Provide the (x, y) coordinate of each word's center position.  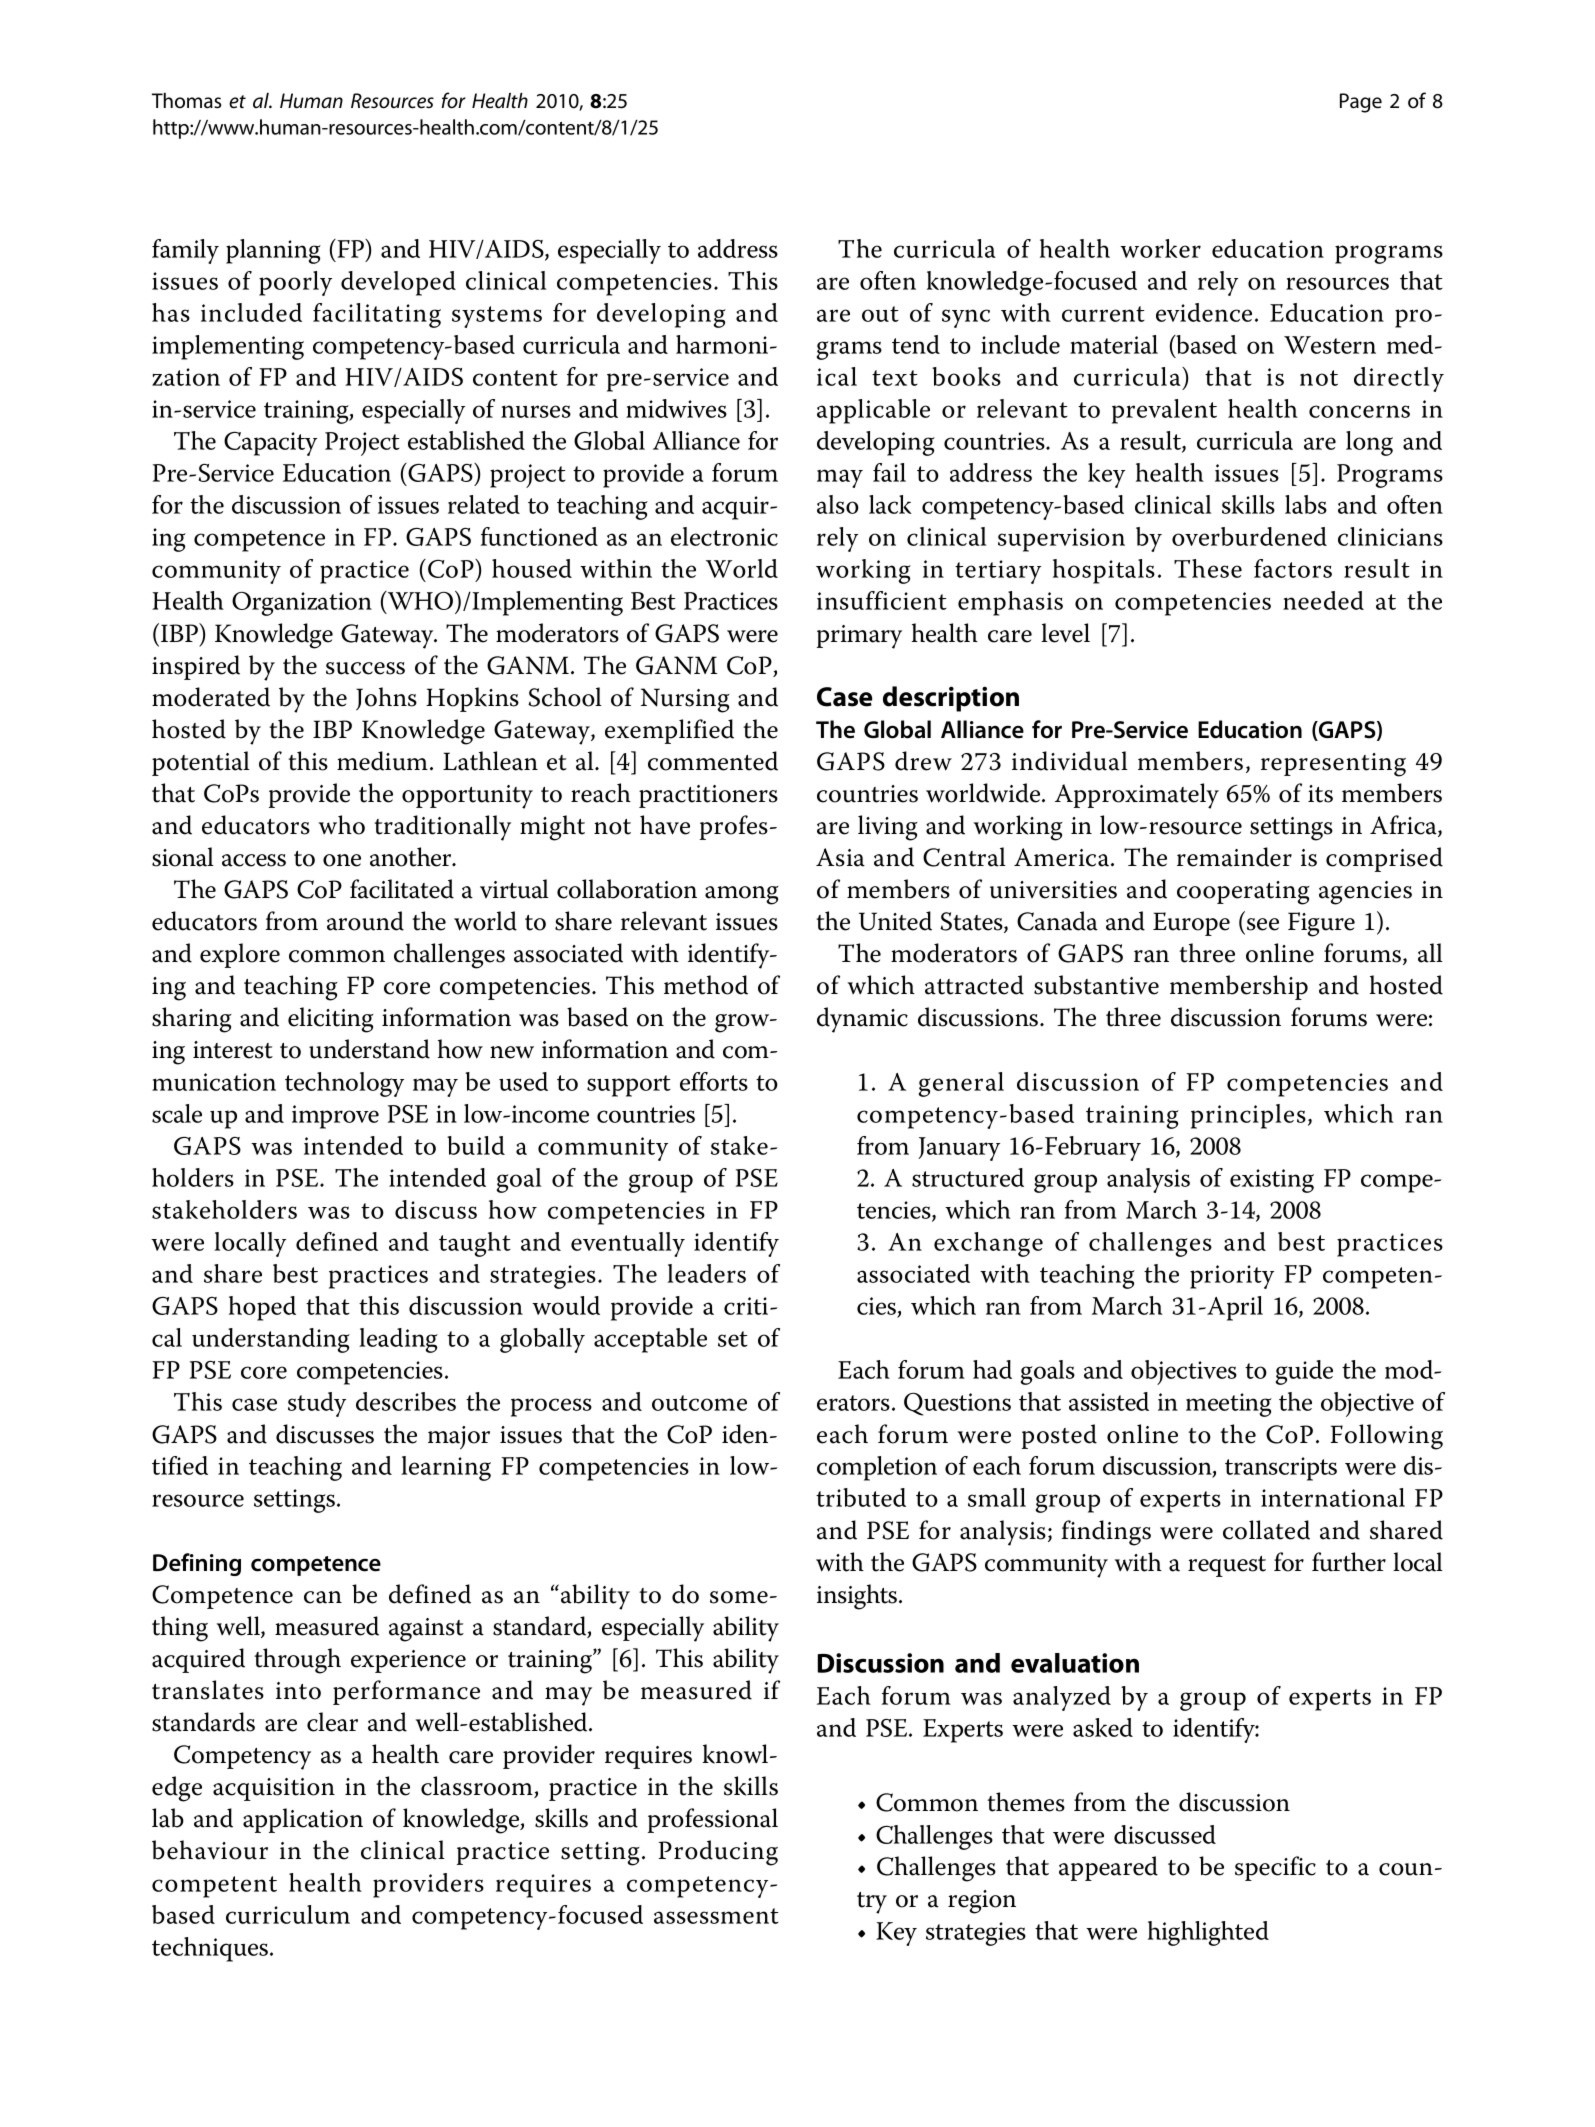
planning (273, 251)
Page (1361, 103)
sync (966, 318)
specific (1275, 1868)
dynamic (862, 1020)
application (303, 1820)
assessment (716, 1916)
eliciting (331, 1020)
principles (1248, 1116)
